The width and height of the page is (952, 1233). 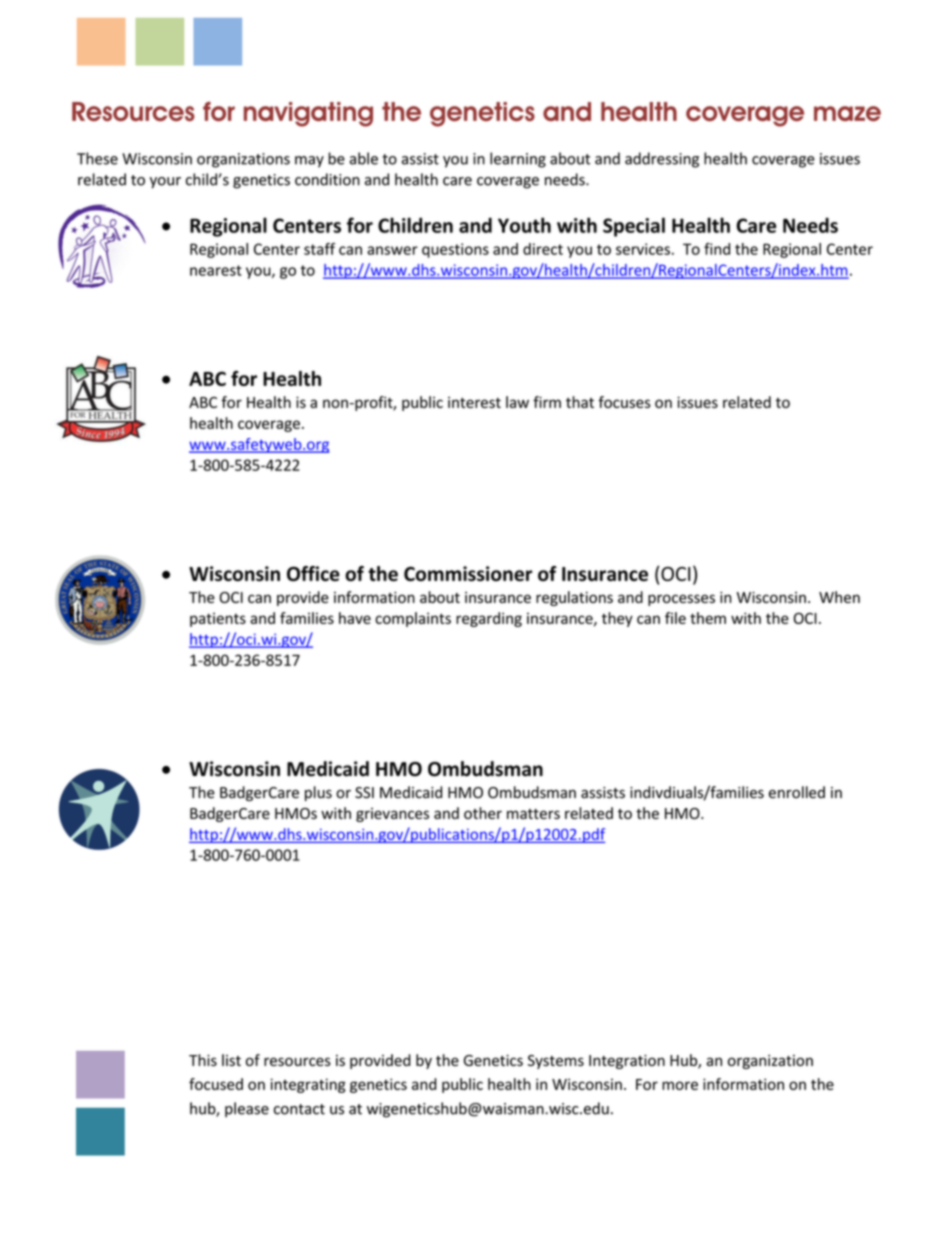 I want to click on learning, so click(x=518, y=160).
